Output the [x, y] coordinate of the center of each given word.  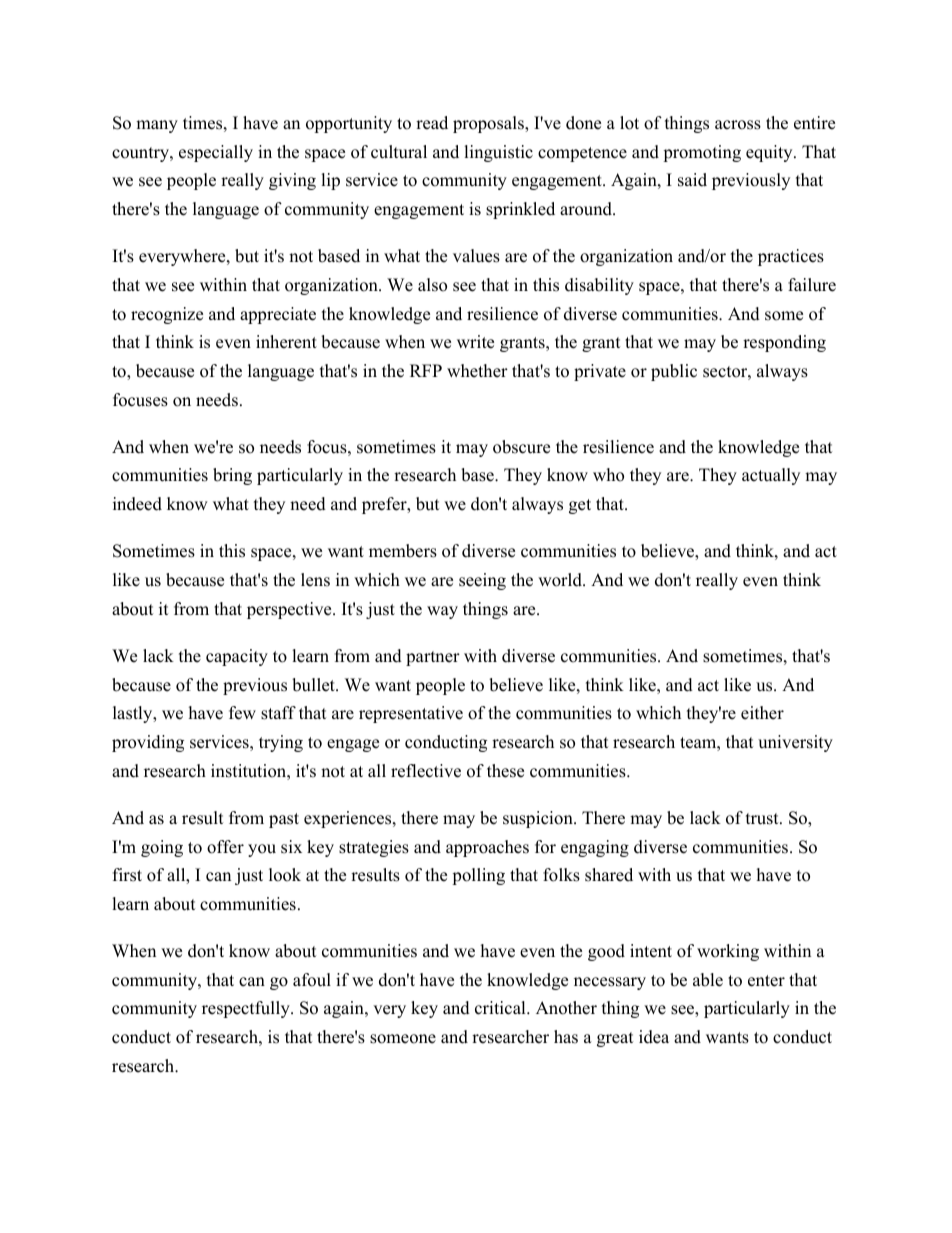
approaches [487, 848]
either [762, 713]
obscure [521, 447]
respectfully [247, 1009]
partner [433, 658]
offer [225, 847]
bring [232, 476]
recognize [167, 315]
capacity [237, 657]
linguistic [498, 153]
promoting [702, 153]
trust [763, 819]
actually [771, 476]
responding [784, 343]
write [475, 342]
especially [216, 153]
